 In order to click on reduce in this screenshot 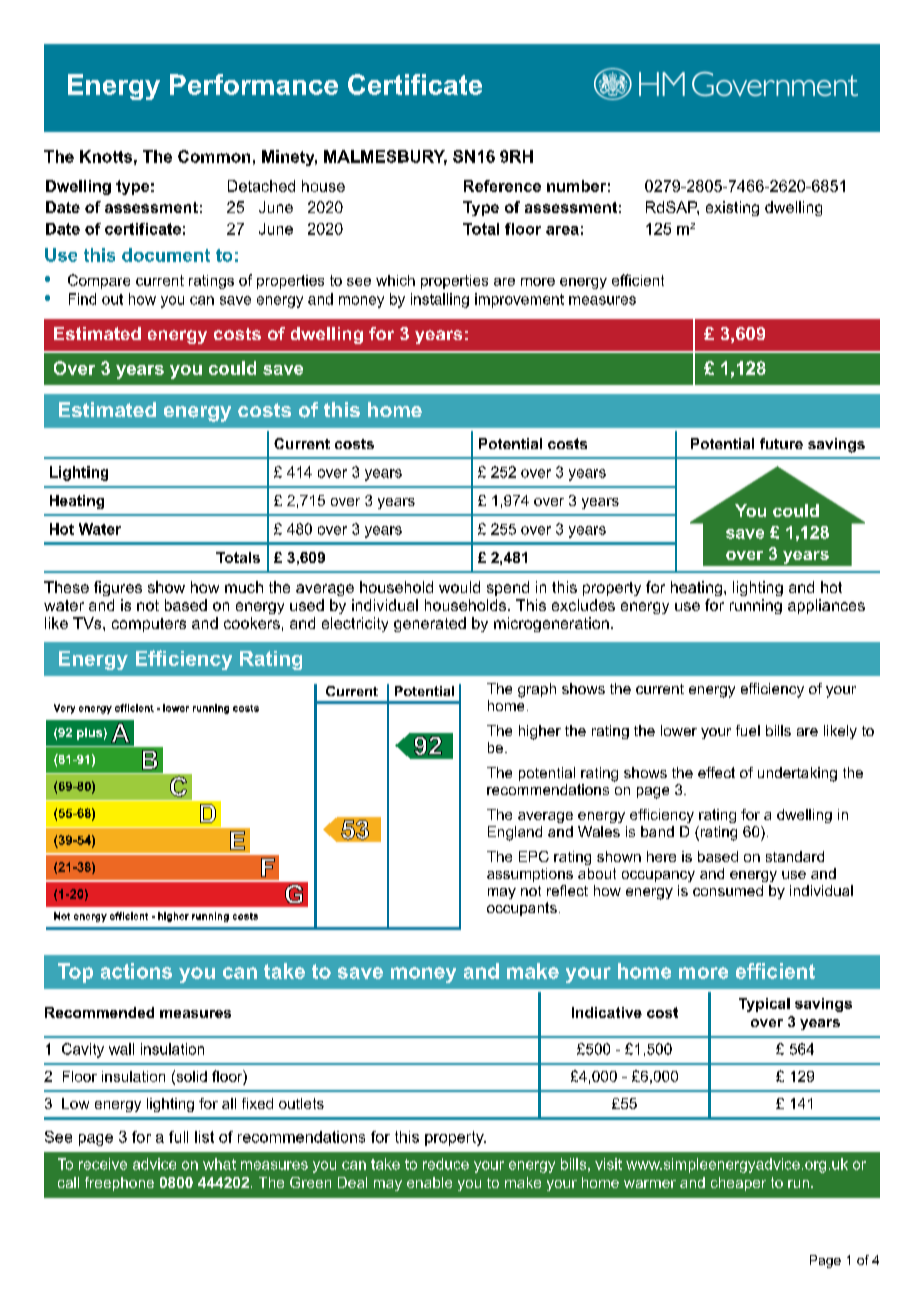, I will do `click(446, 1164)`.
